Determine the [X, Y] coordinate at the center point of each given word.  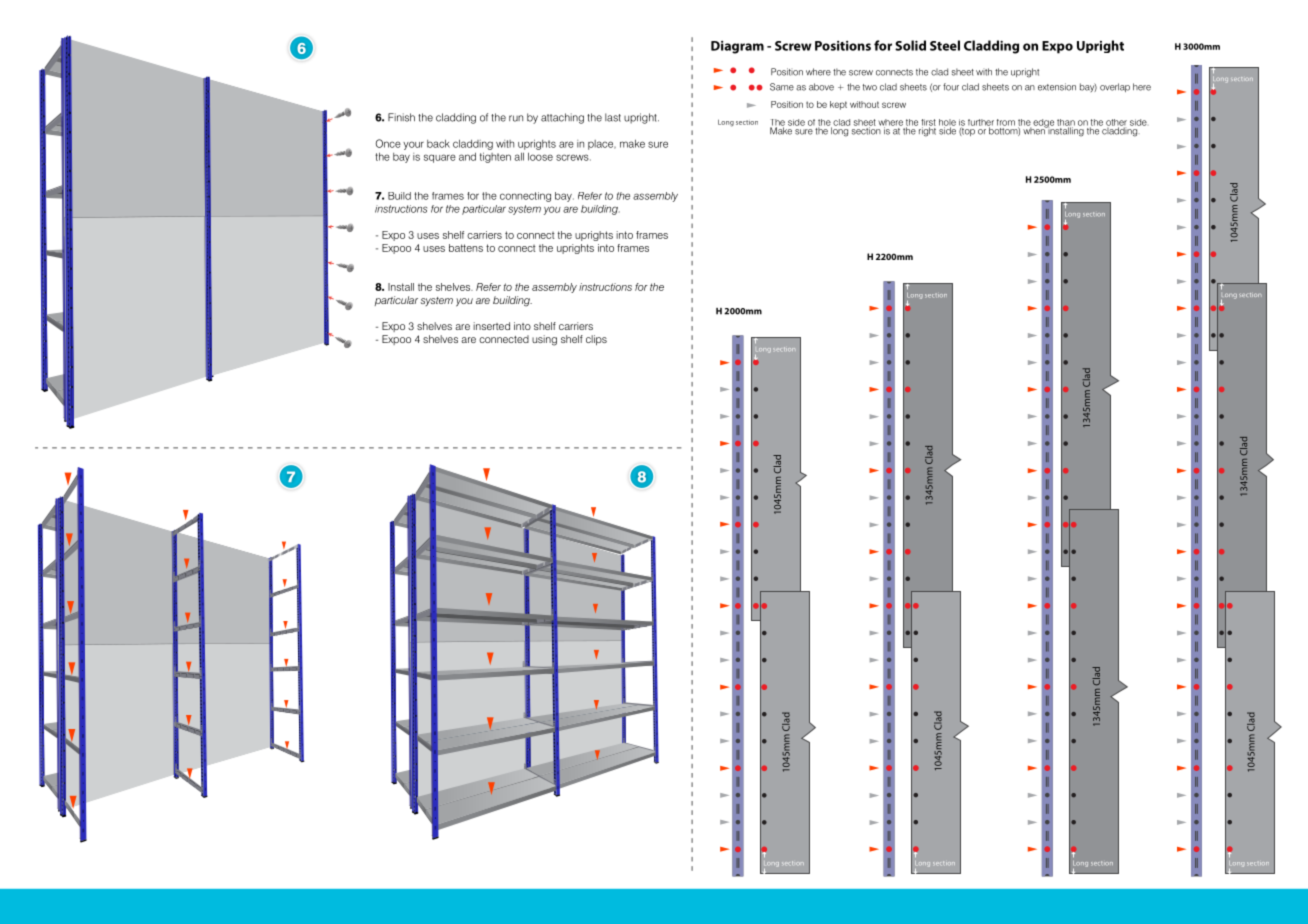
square [440, 158]
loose [540, 156]
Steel [945, 45]
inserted [491, 326]
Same [782, 87]
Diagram [737, 47]
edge [1043, 124]
